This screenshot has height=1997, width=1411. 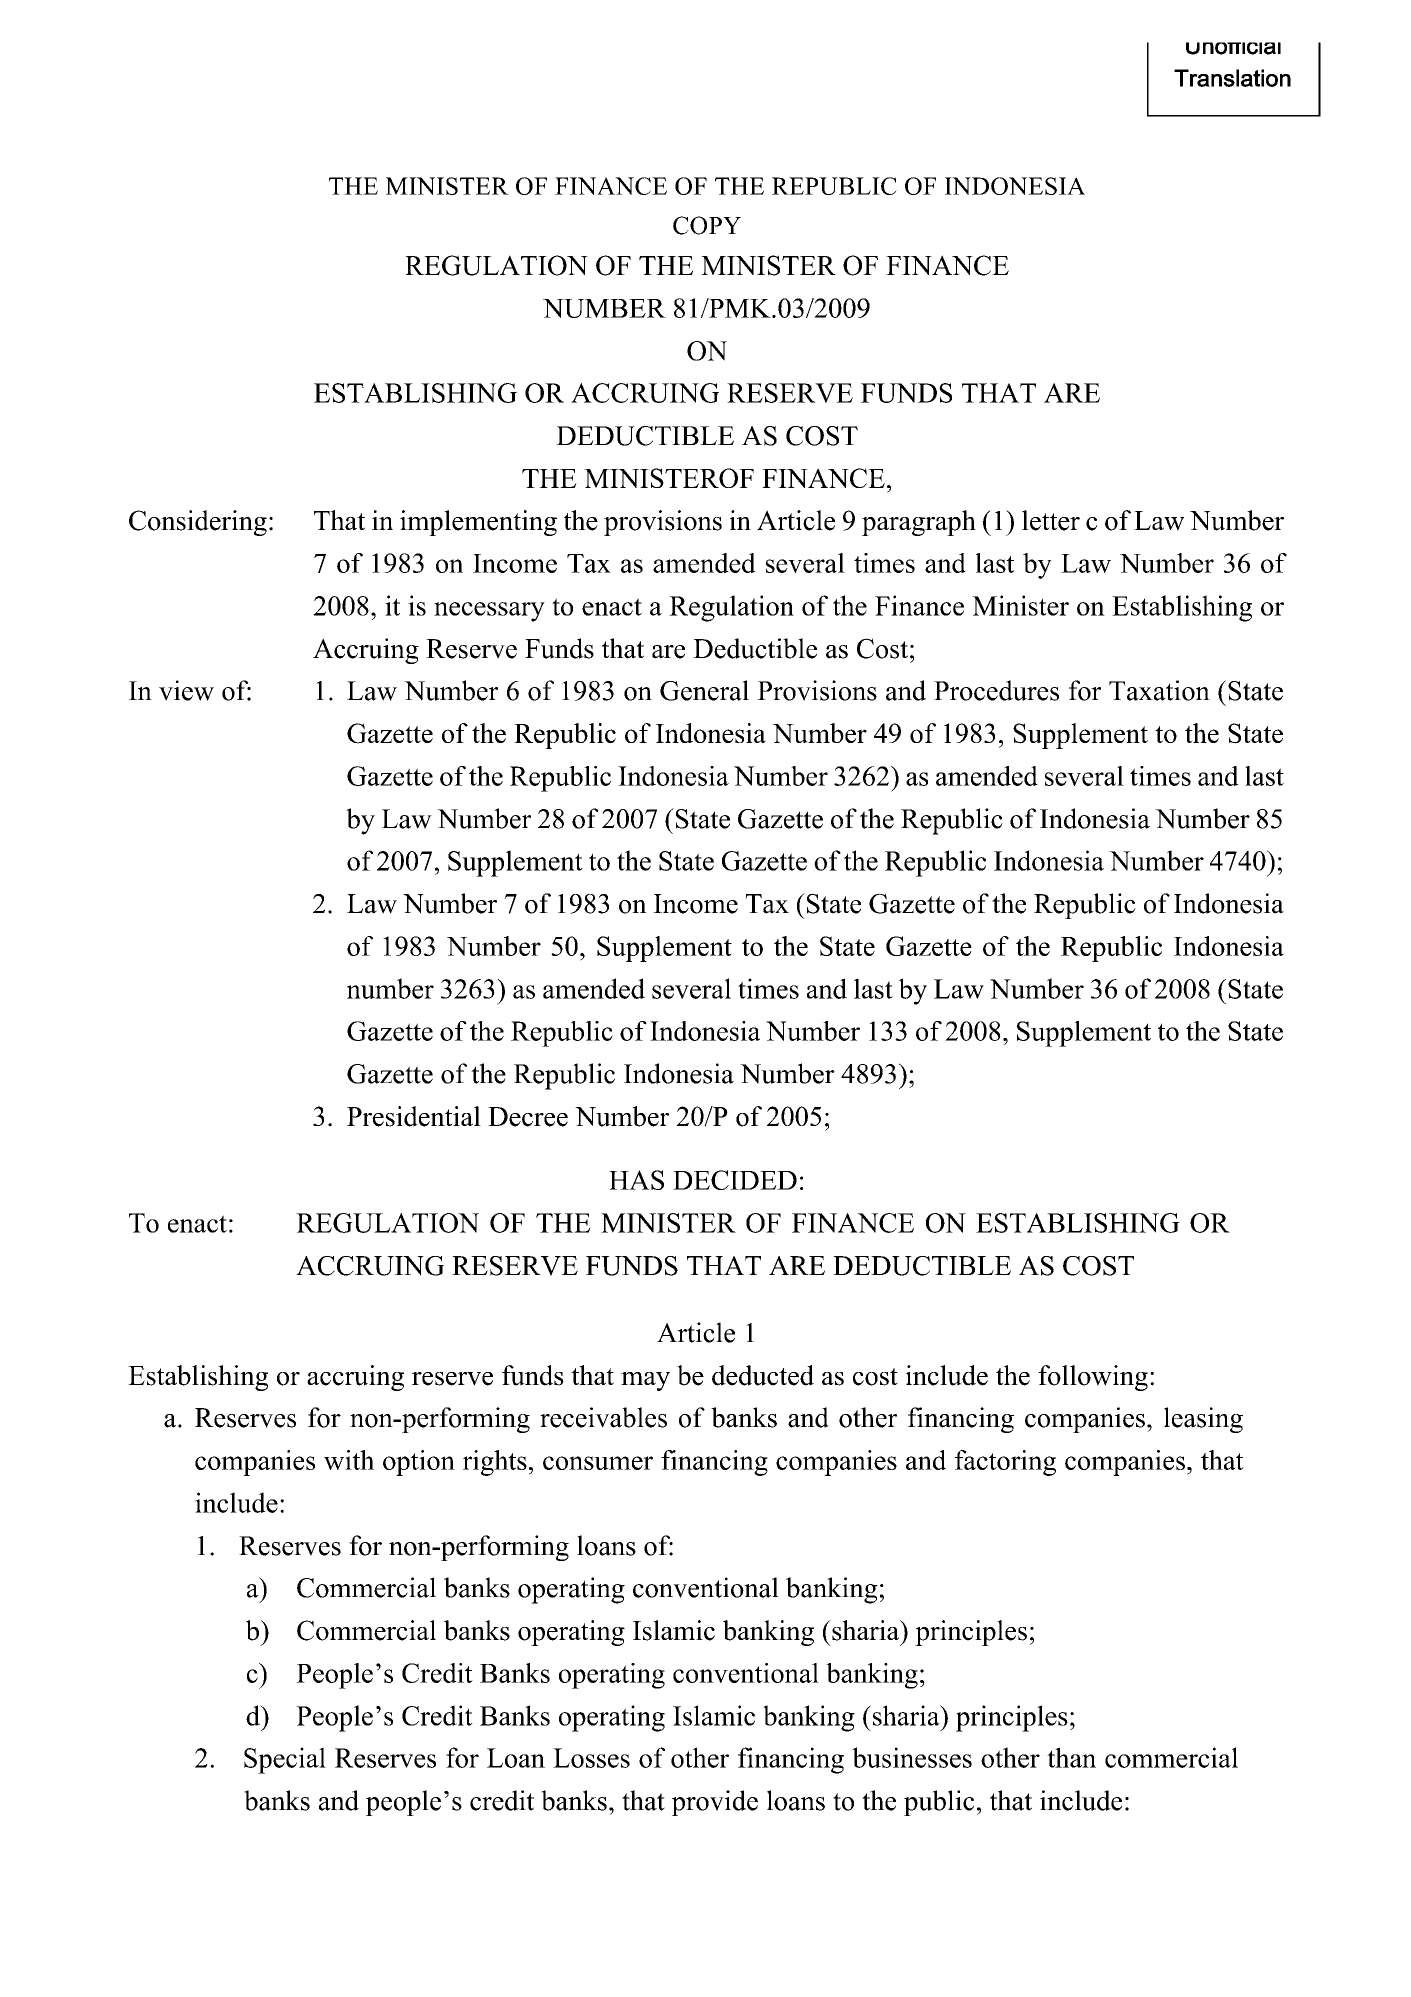 What do you see at coordinates (1233, 48) in the screenshot?
I see `Unofficial` at bounding box center [1233, 48].
